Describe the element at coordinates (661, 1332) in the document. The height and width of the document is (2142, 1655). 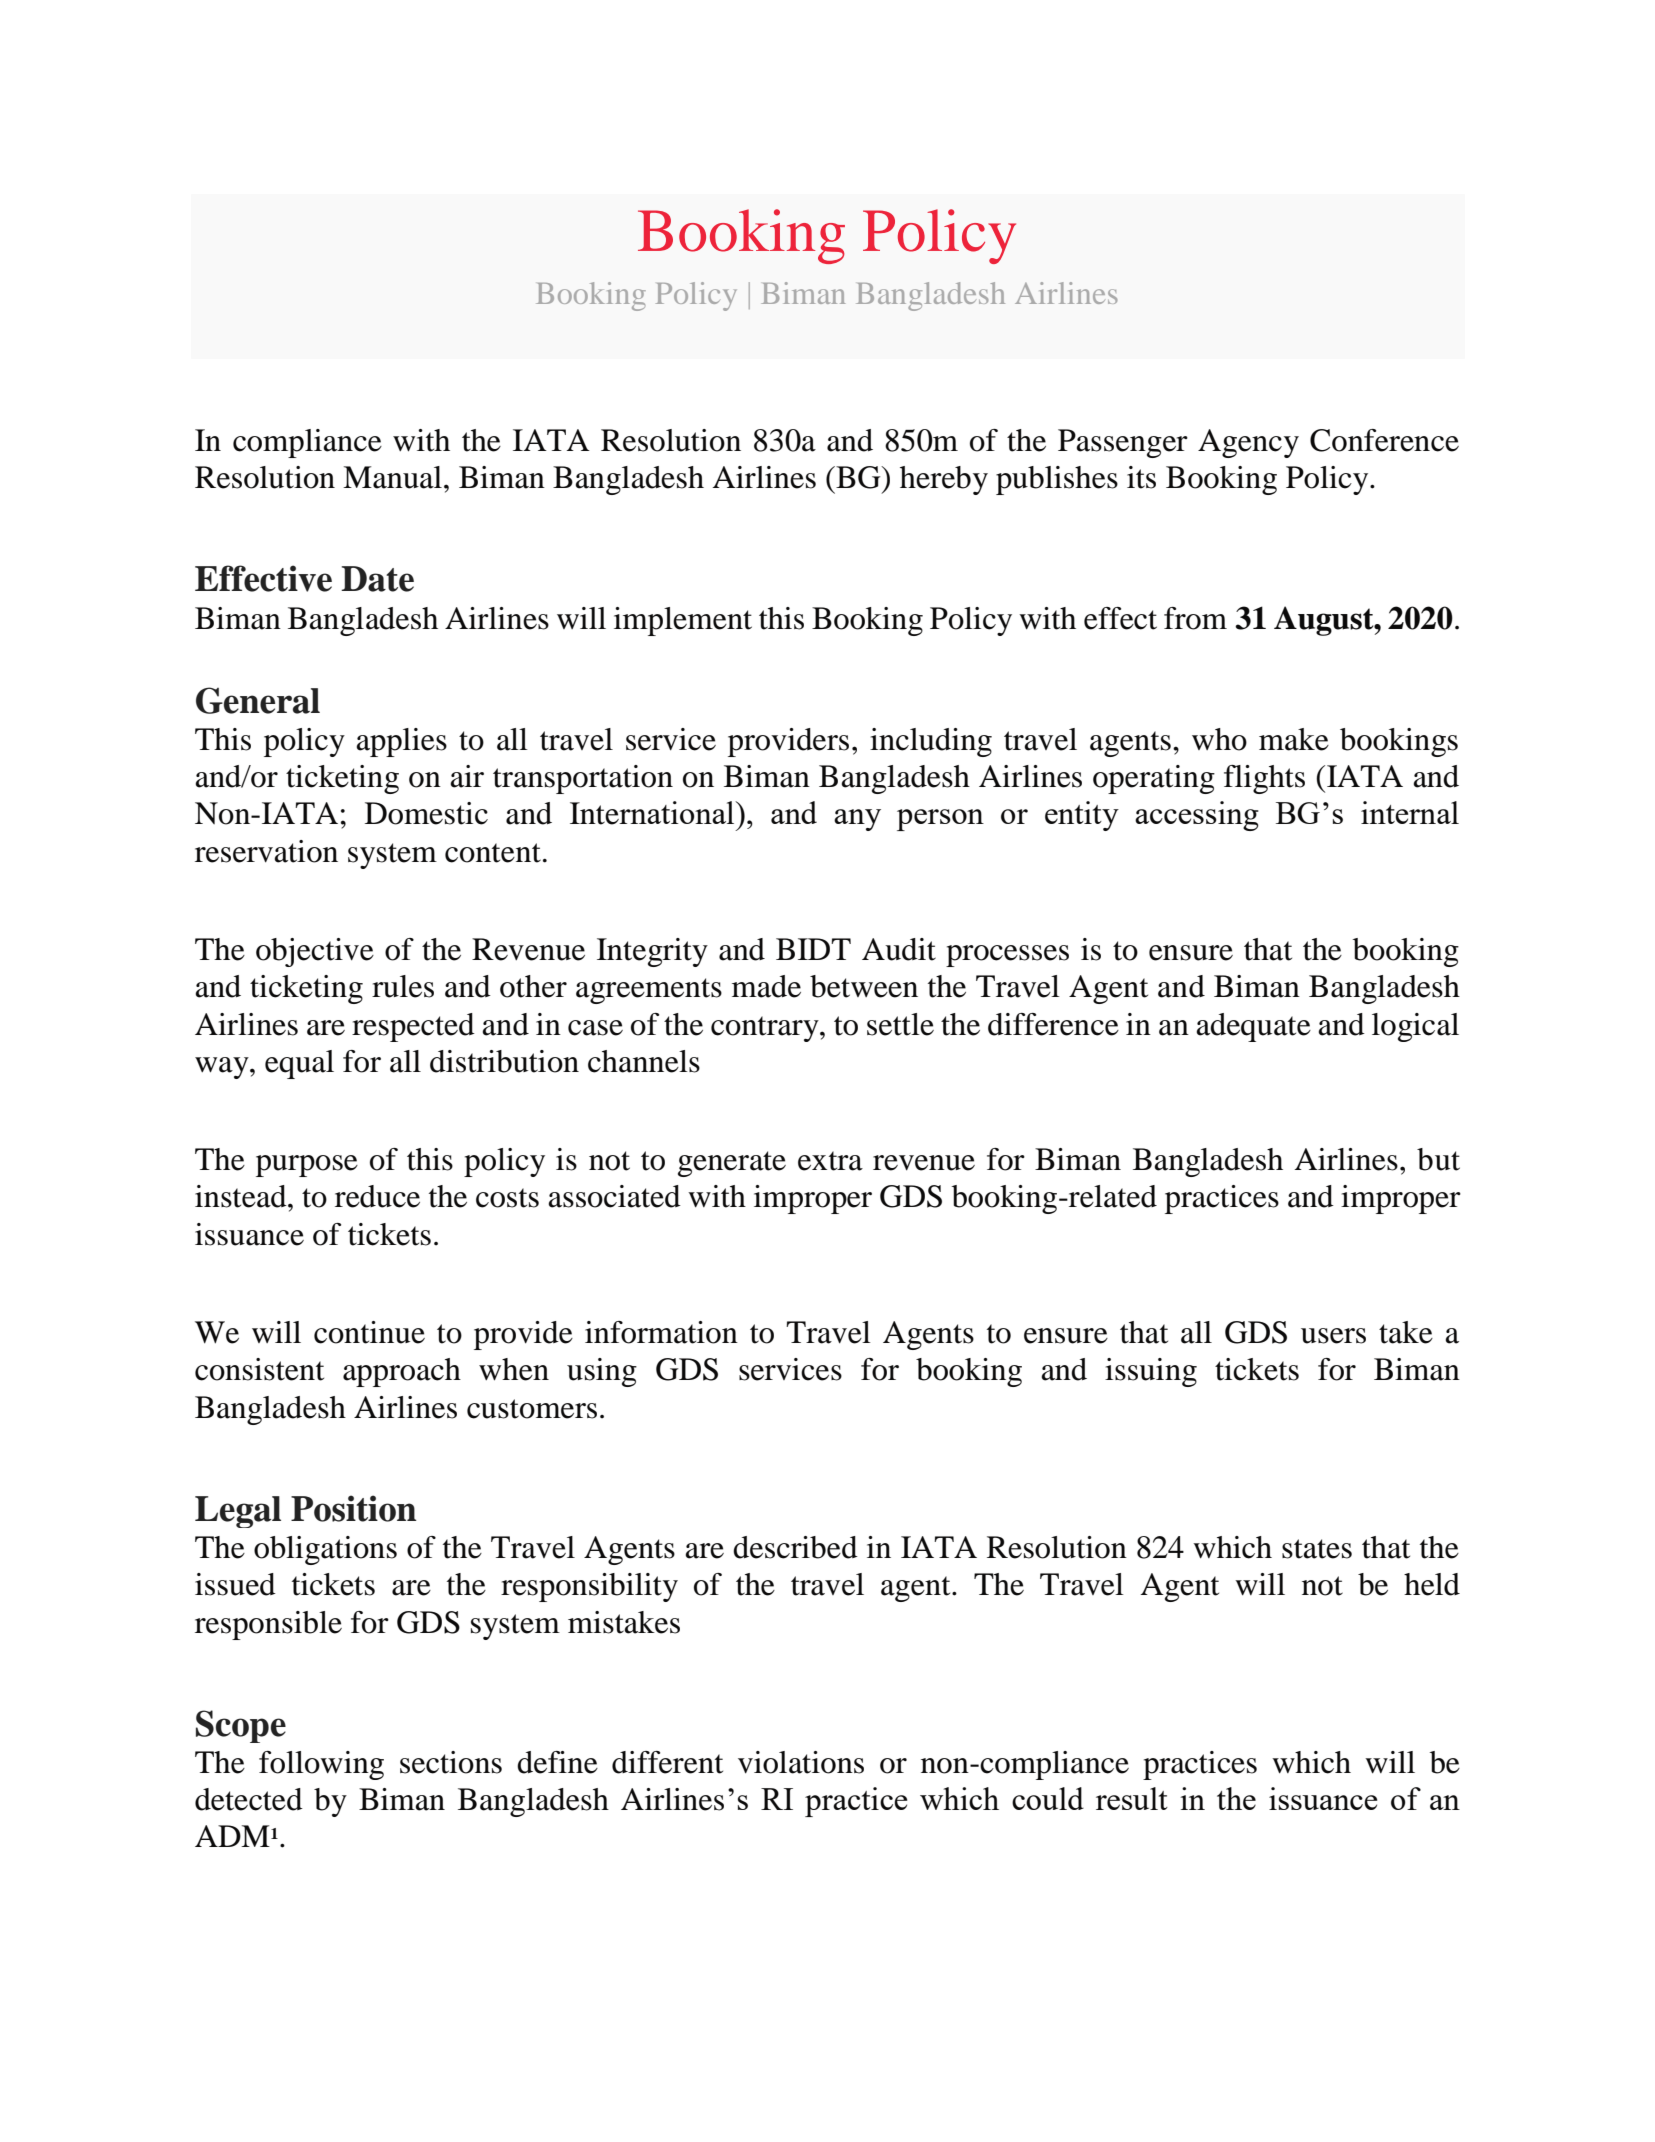
I see `information` at that location.
